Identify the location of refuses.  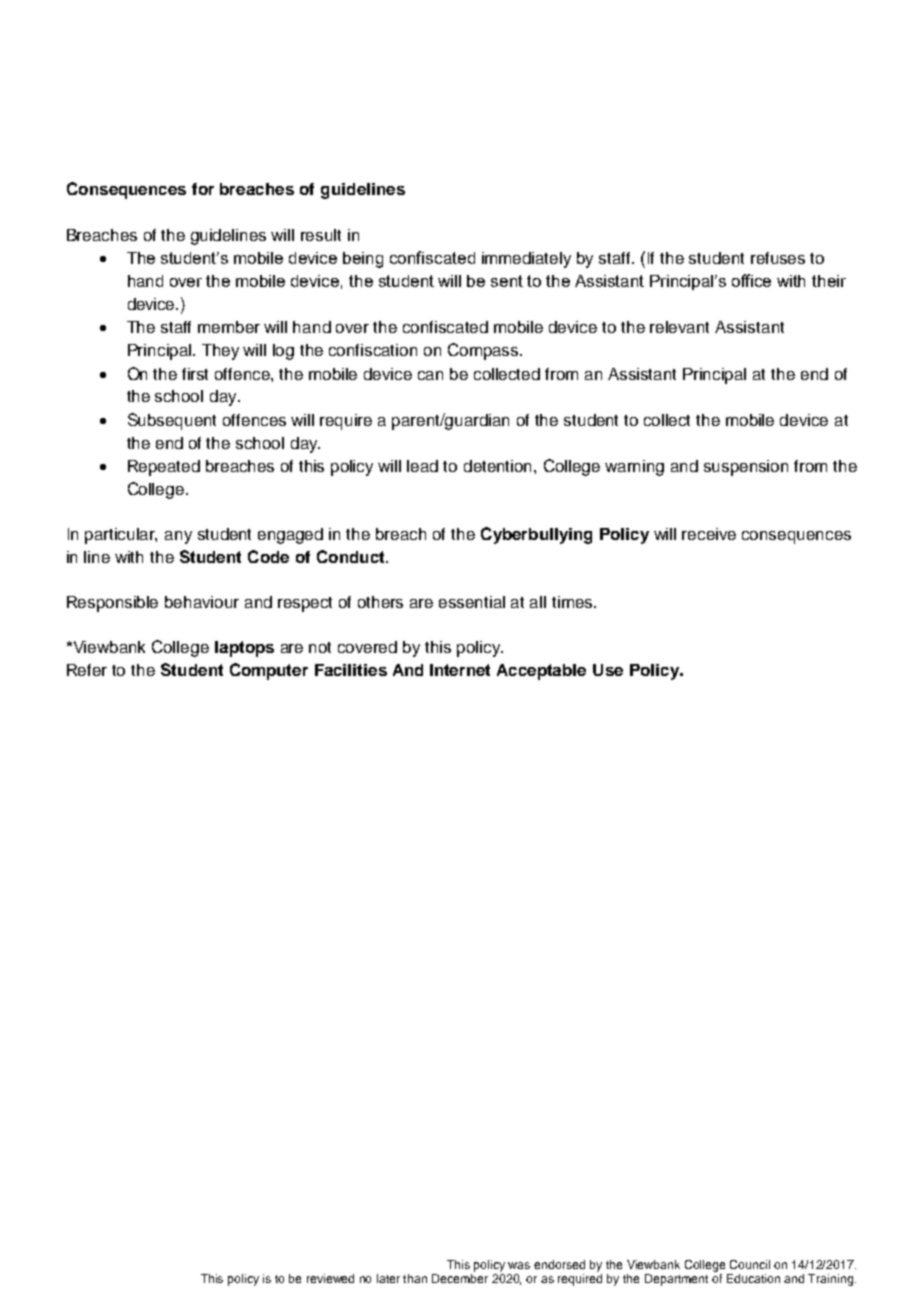
(778, 258).
